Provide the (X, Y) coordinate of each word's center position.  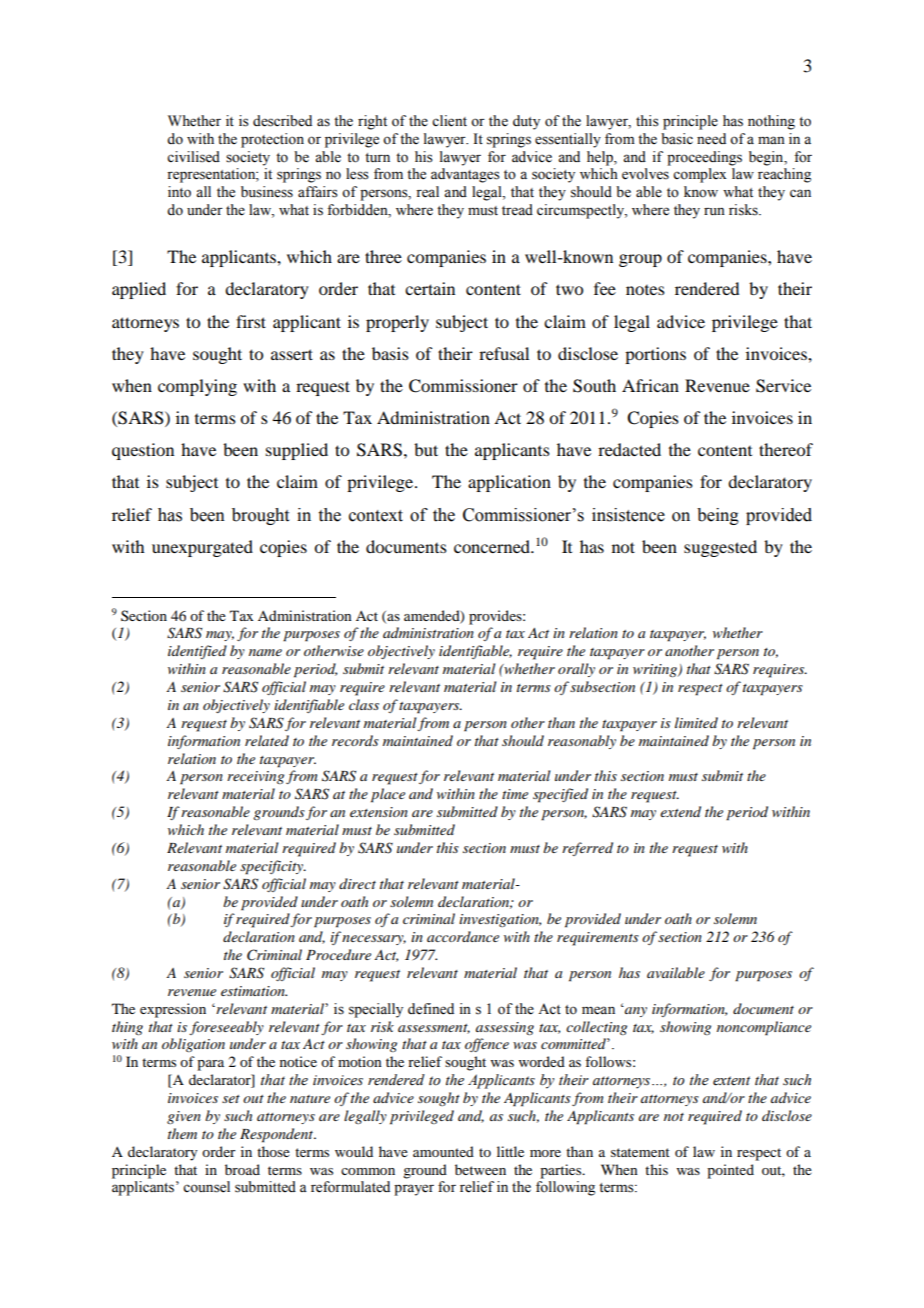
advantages (465, 175)
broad (242, 1169)
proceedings (704, 158)
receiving (255, 777)
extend (680, 811)
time (515, 794)
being (718, 516)
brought (260, 516)
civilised (193, 157)
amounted (443, 1151)
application (509, 483)
